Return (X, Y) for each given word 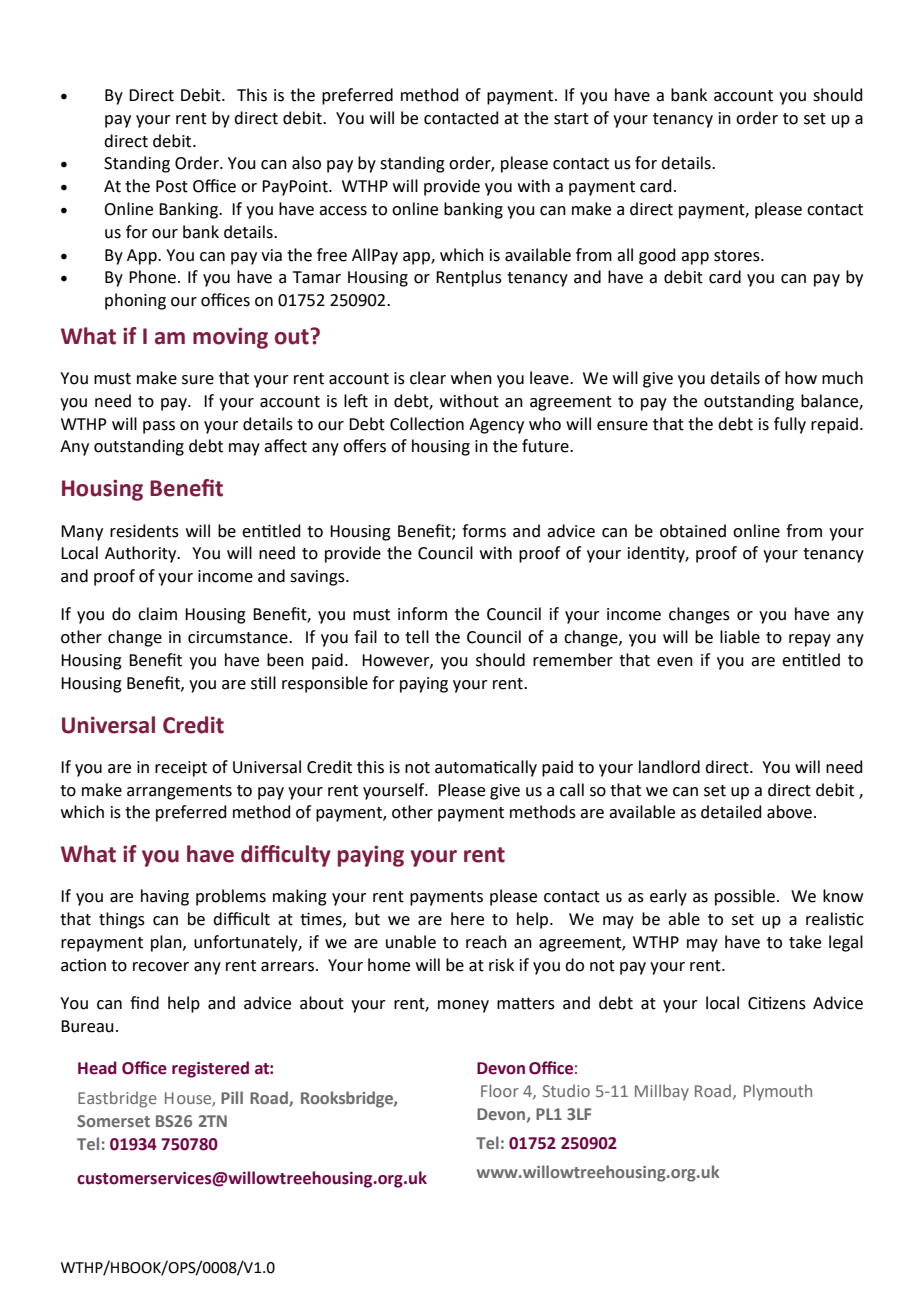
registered (210, 1069)
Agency (496, 426)
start (571, 119)
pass (159, 427)
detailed (731, 812)
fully (790, 425)
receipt (181, 769)
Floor (500, 1090)
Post (172, 186)
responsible (325, 684)
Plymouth (778, 1092)
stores (738, 256)
